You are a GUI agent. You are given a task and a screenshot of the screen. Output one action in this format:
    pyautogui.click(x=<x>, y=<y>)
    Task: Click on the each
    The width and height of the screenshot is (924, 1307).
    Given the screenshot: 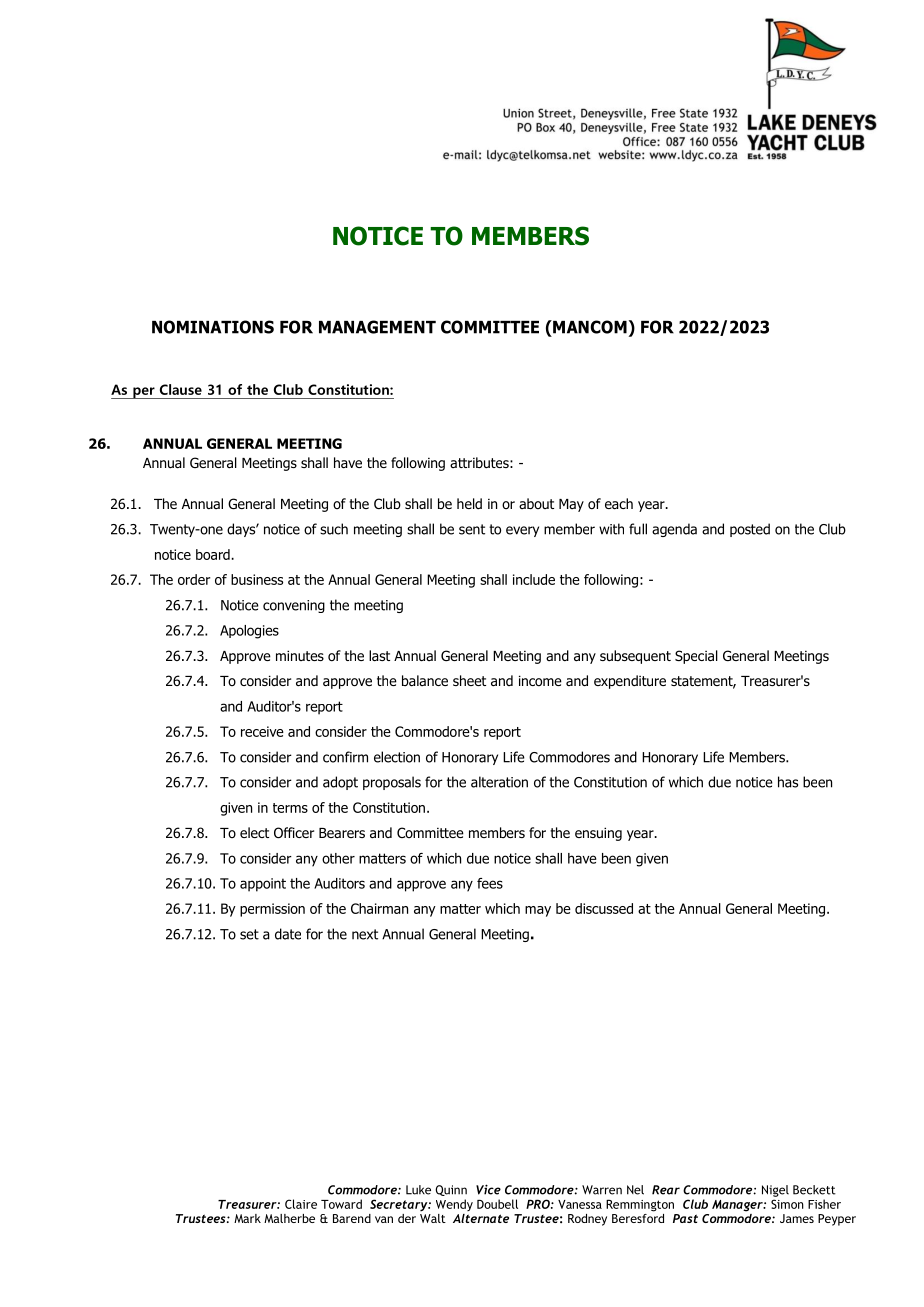 What is the action you would take?
    pyautogui.click(x=619, y=504)
